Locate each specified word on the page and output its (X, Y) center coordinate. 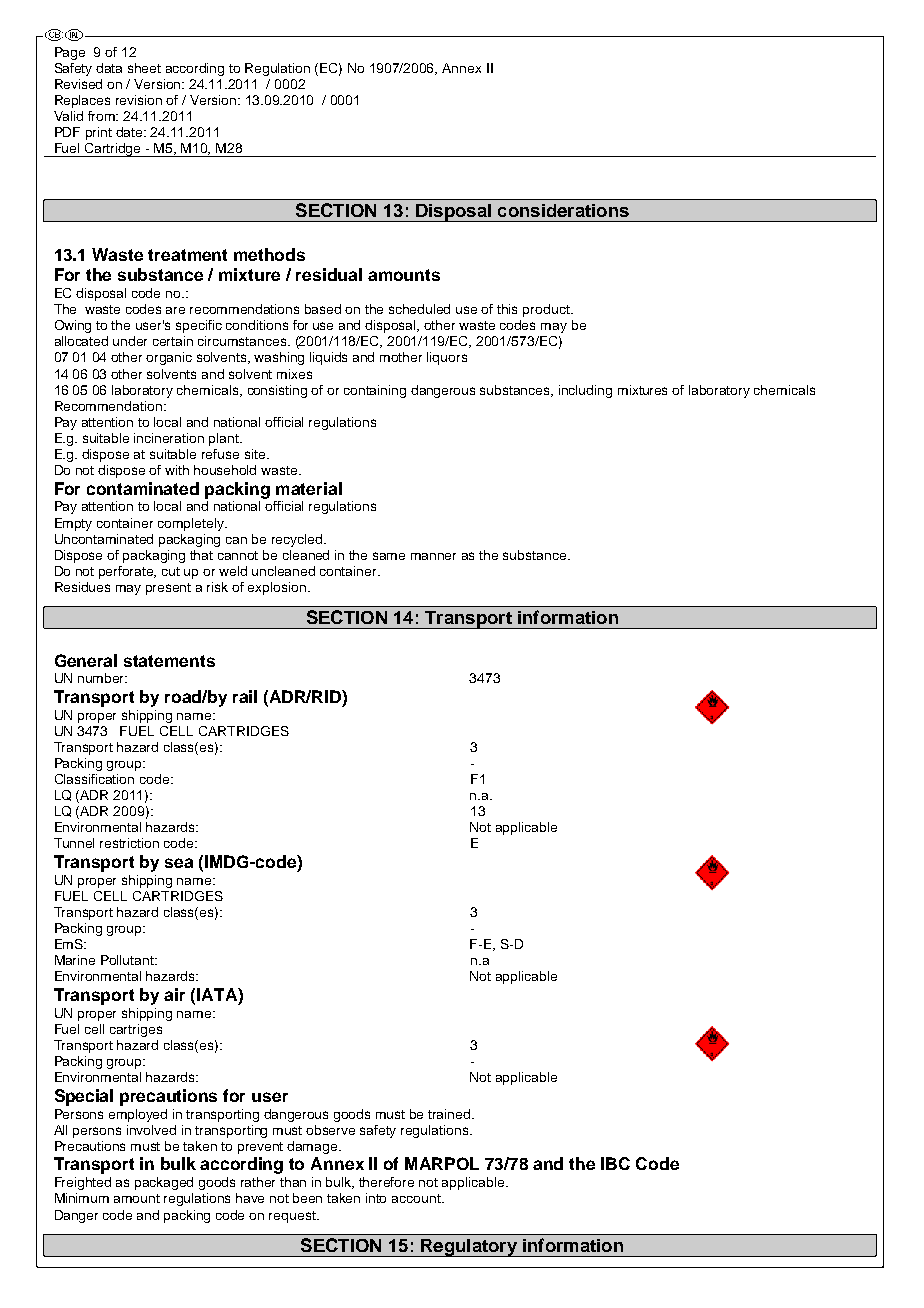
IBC (615, 1163)
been (307, 1198)
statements (169, 661)
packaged (164, 1183)
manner (433, 556)
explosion (277, 588)
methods (269, 254)
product (547, 310)
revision (139, 100)
